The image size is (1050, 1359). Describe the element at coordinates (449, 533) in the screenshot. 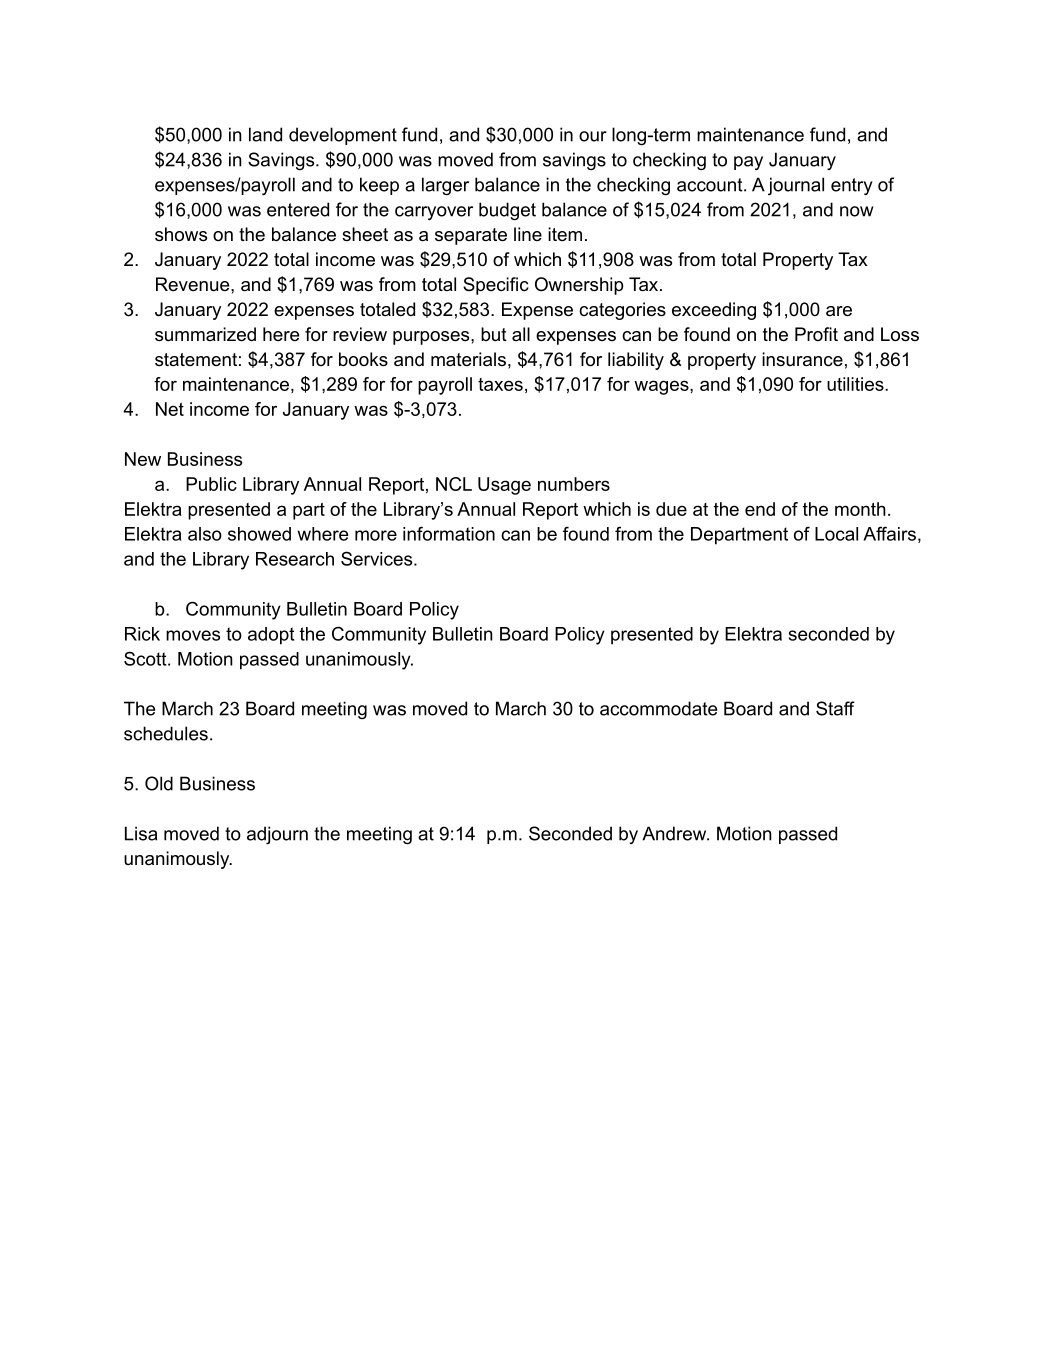

I see `information` at that location.
